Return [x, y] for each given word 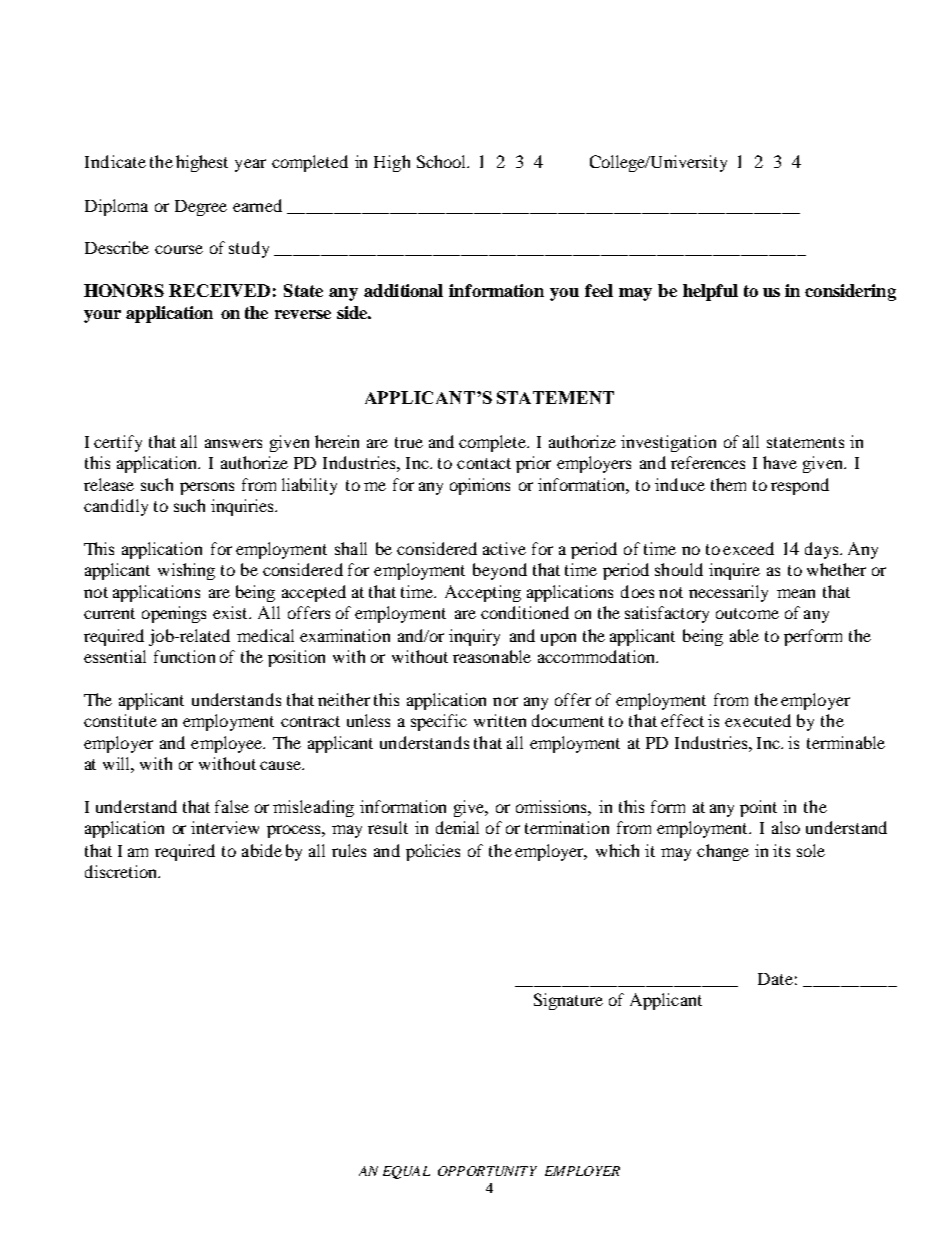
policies [433, 852]
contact [484, 463]
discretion [122, 871]
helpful [710, 292]
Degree [201, 208]
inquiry [474, 637]
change [723, 852]
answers [233, 443]
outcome [747, 613]
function [184, 656]
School [443, 161]
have [780, 462]
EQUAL [406, 1172]
